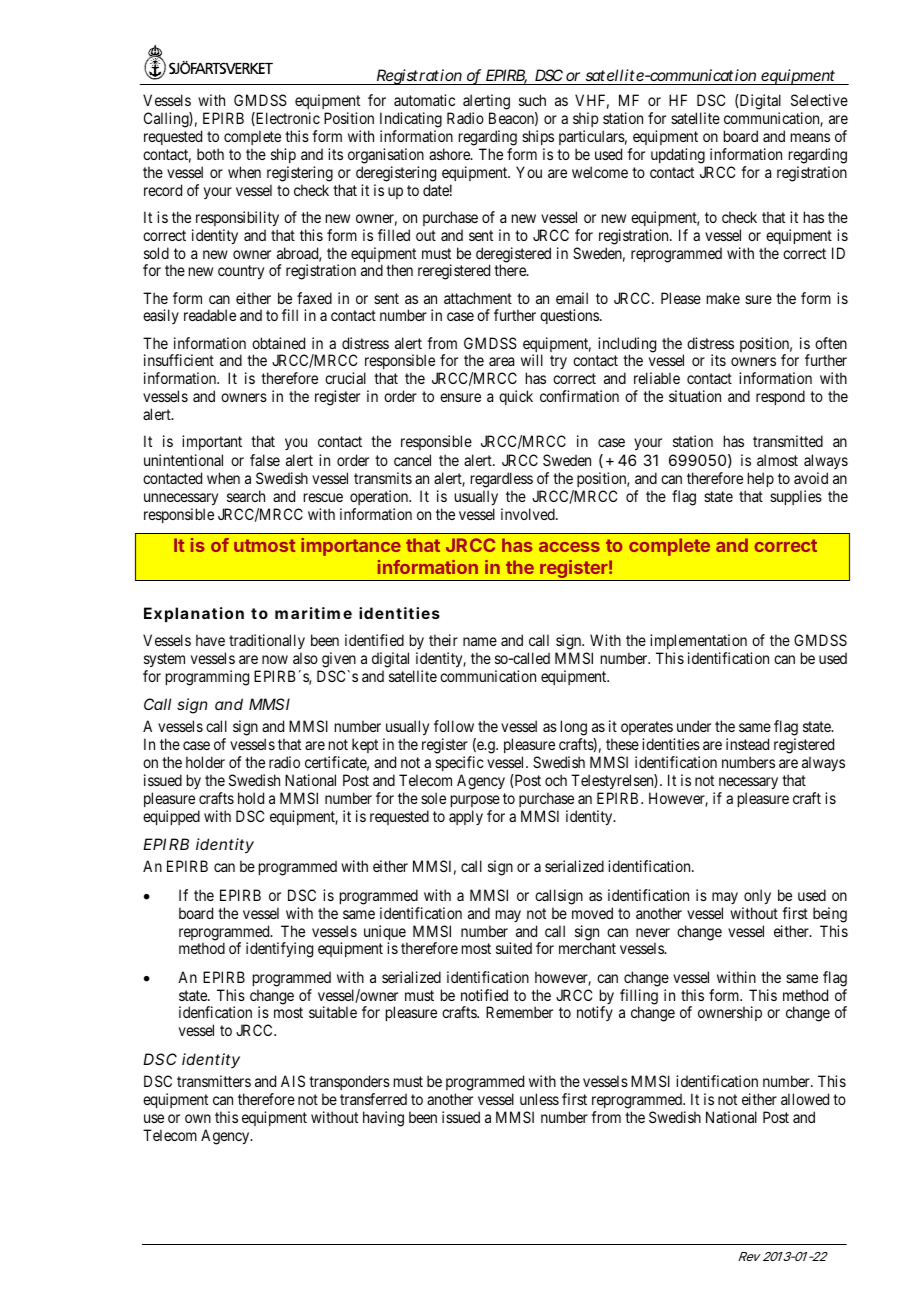 This image has width=924, height=1308. Describe the element at coordinates (214, 1081) in the image. I see `transmitters` at that location.
